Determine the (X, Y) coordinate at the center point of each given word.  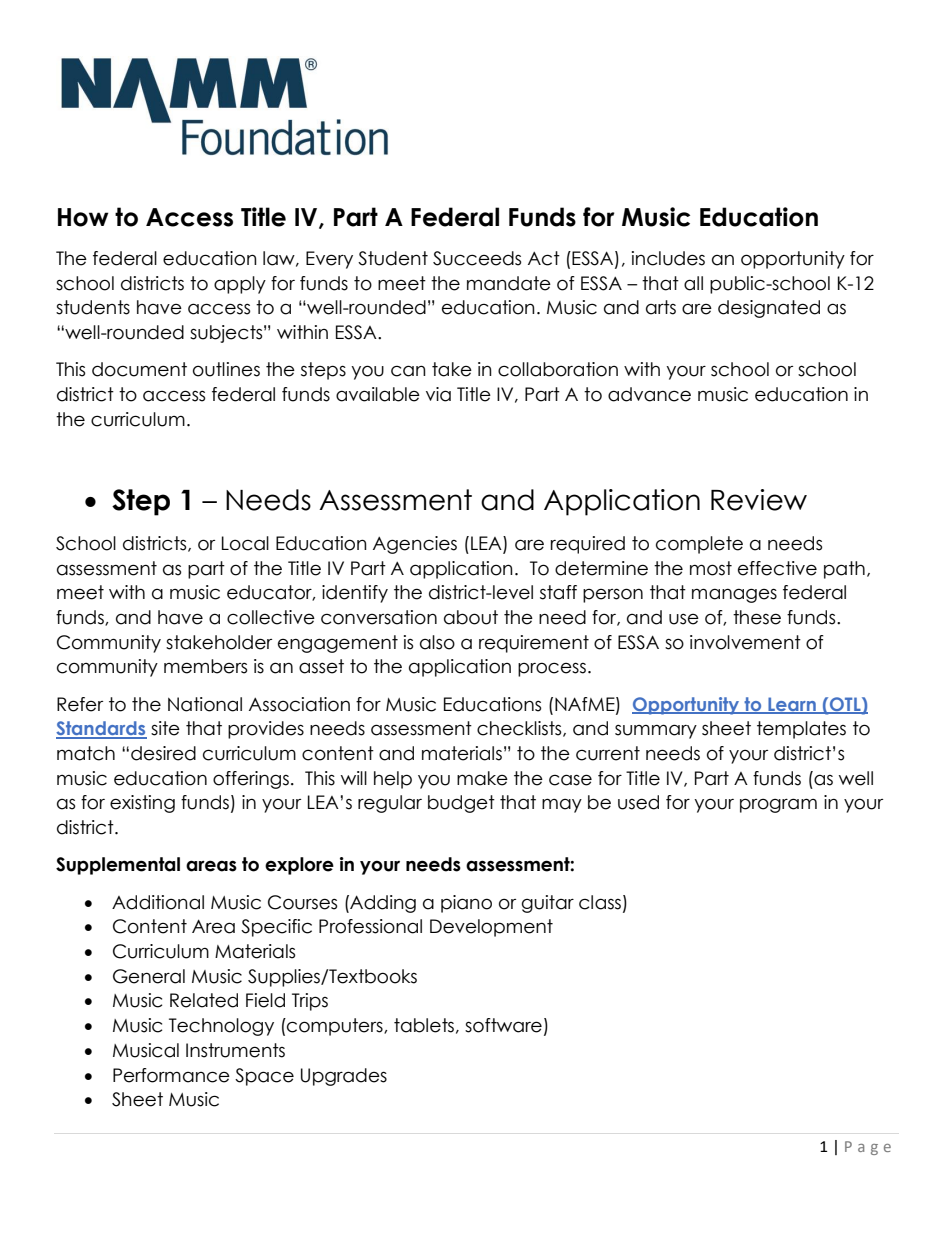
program (778, 805)
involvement (745, 642)
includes (668, 258)
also (437, 642)
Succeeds (477, 258)
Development (491, 928)
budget (461, 804)
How (83, 217)
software (503, 1025)
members (205, 666)
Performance (171, 1075)
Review (759, 500)
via (438, 394)
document (139, 369)
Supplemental (118, 866)
